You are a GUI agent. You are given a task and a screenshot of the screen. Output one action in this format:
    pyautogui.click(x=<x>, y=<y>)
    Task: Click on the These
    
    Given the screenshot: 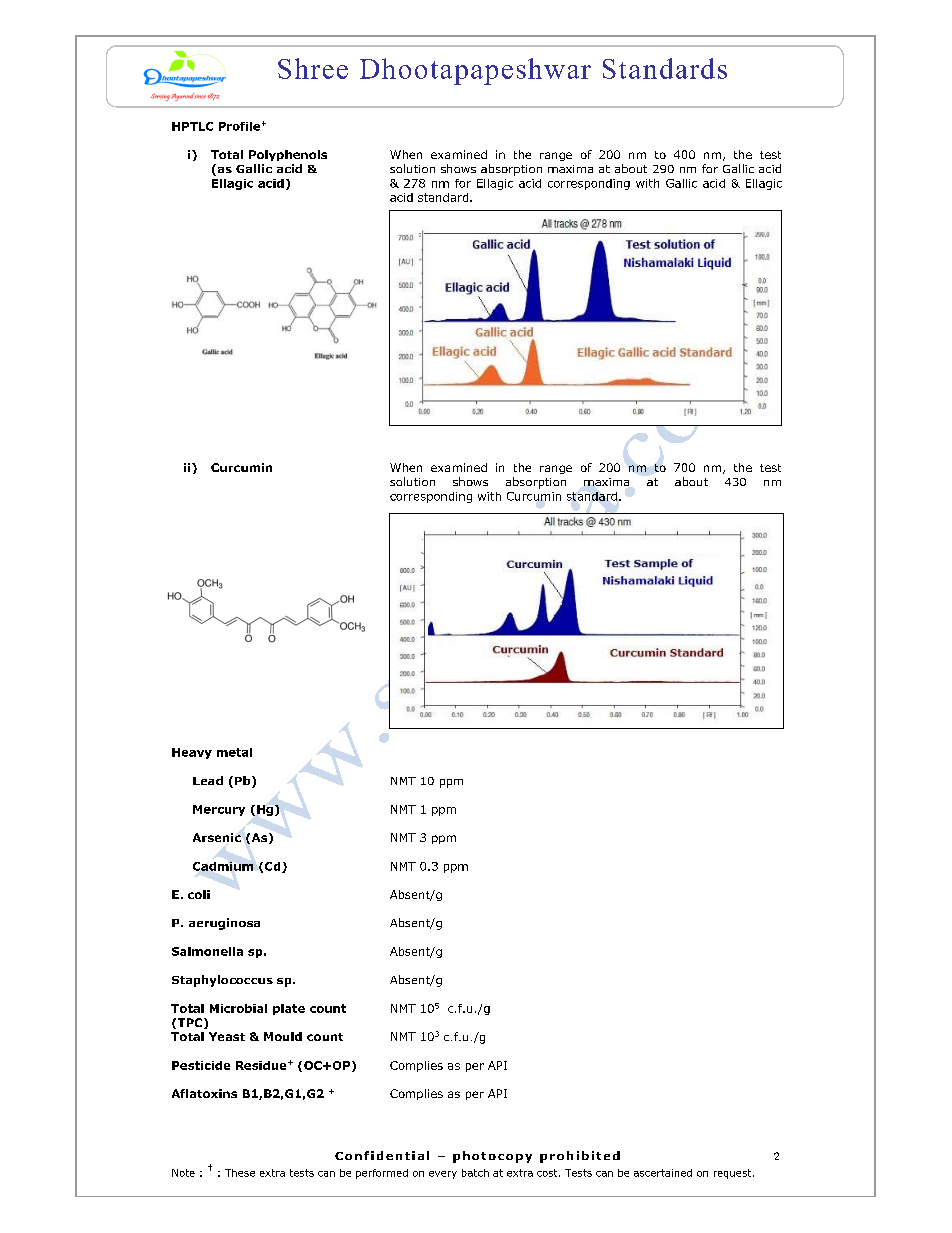 What is the action you would take?
    pyautogui.click(x=240, y=1173)
